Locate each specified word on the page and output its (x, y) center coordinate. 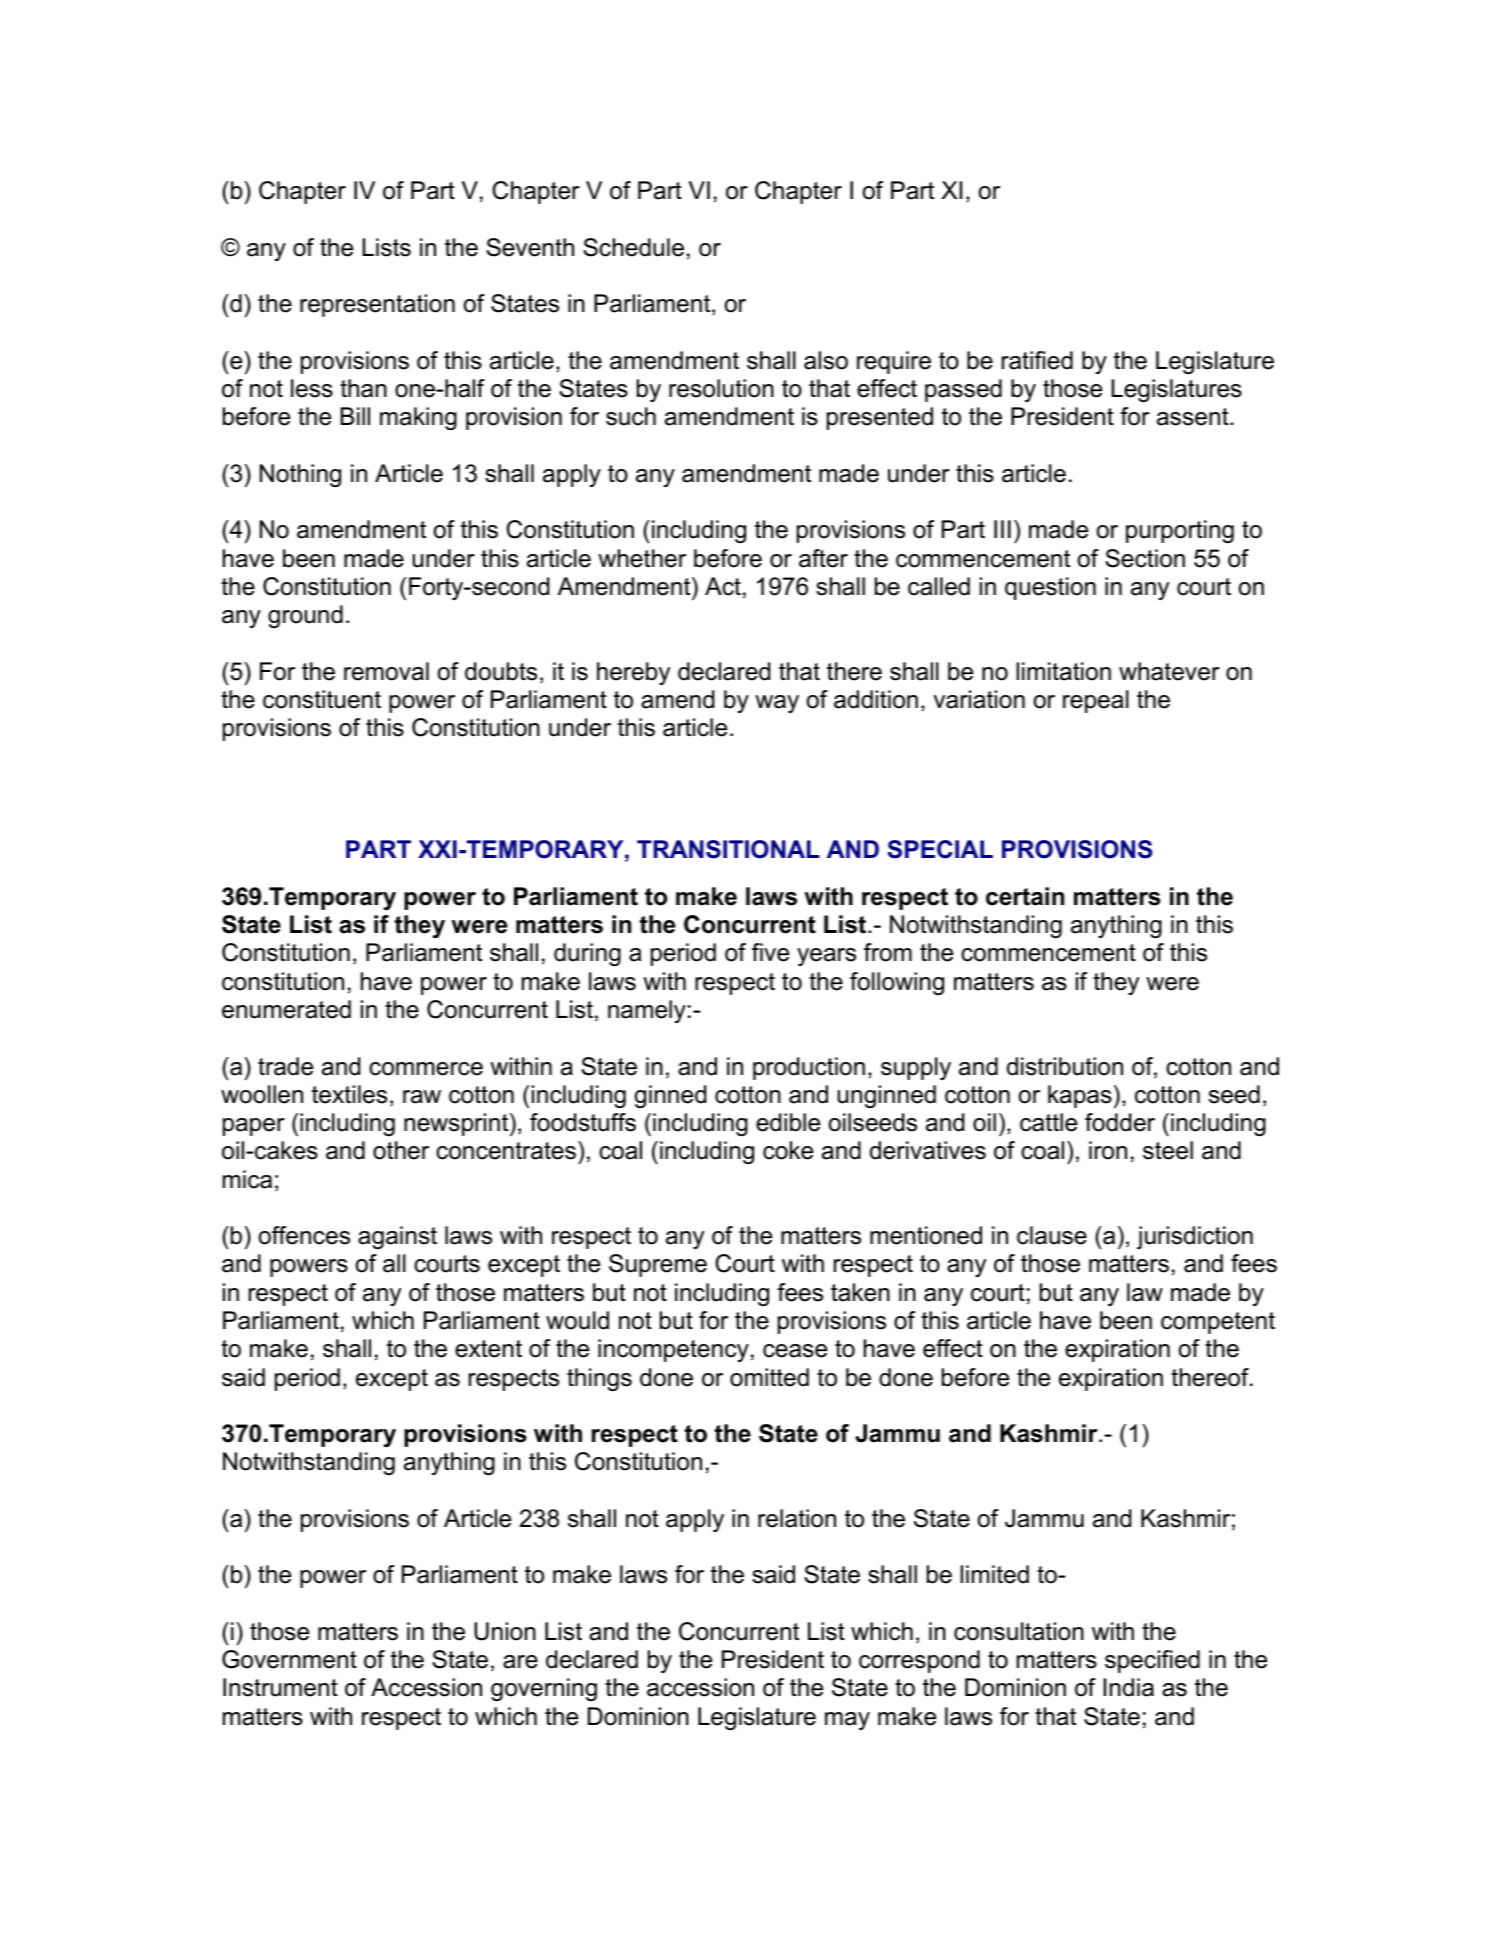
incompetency (673, 1350)
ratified (1037, 360)
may (847, 1721)
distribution (1065, 1066)
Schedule (633, 247)
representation (377, 305)
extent (488, 1349)
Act (723, 586)
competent (1218, 1323)
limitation (1064, 671)
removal (386, 671)
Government (289, 1659)
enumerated (286, 1009)
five (770, 952)
